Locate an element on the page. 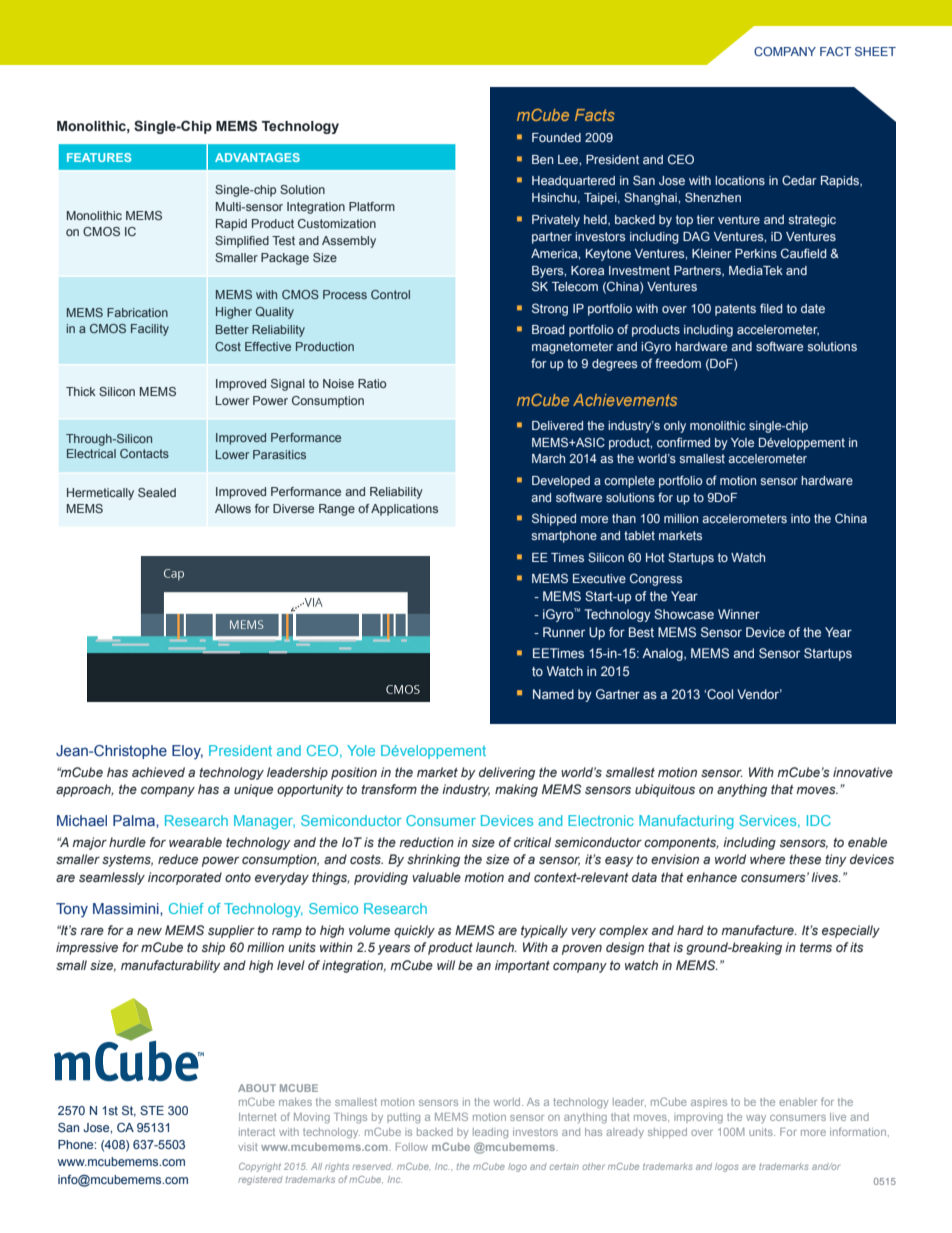  Winner is located at coordinates (739, 614).
